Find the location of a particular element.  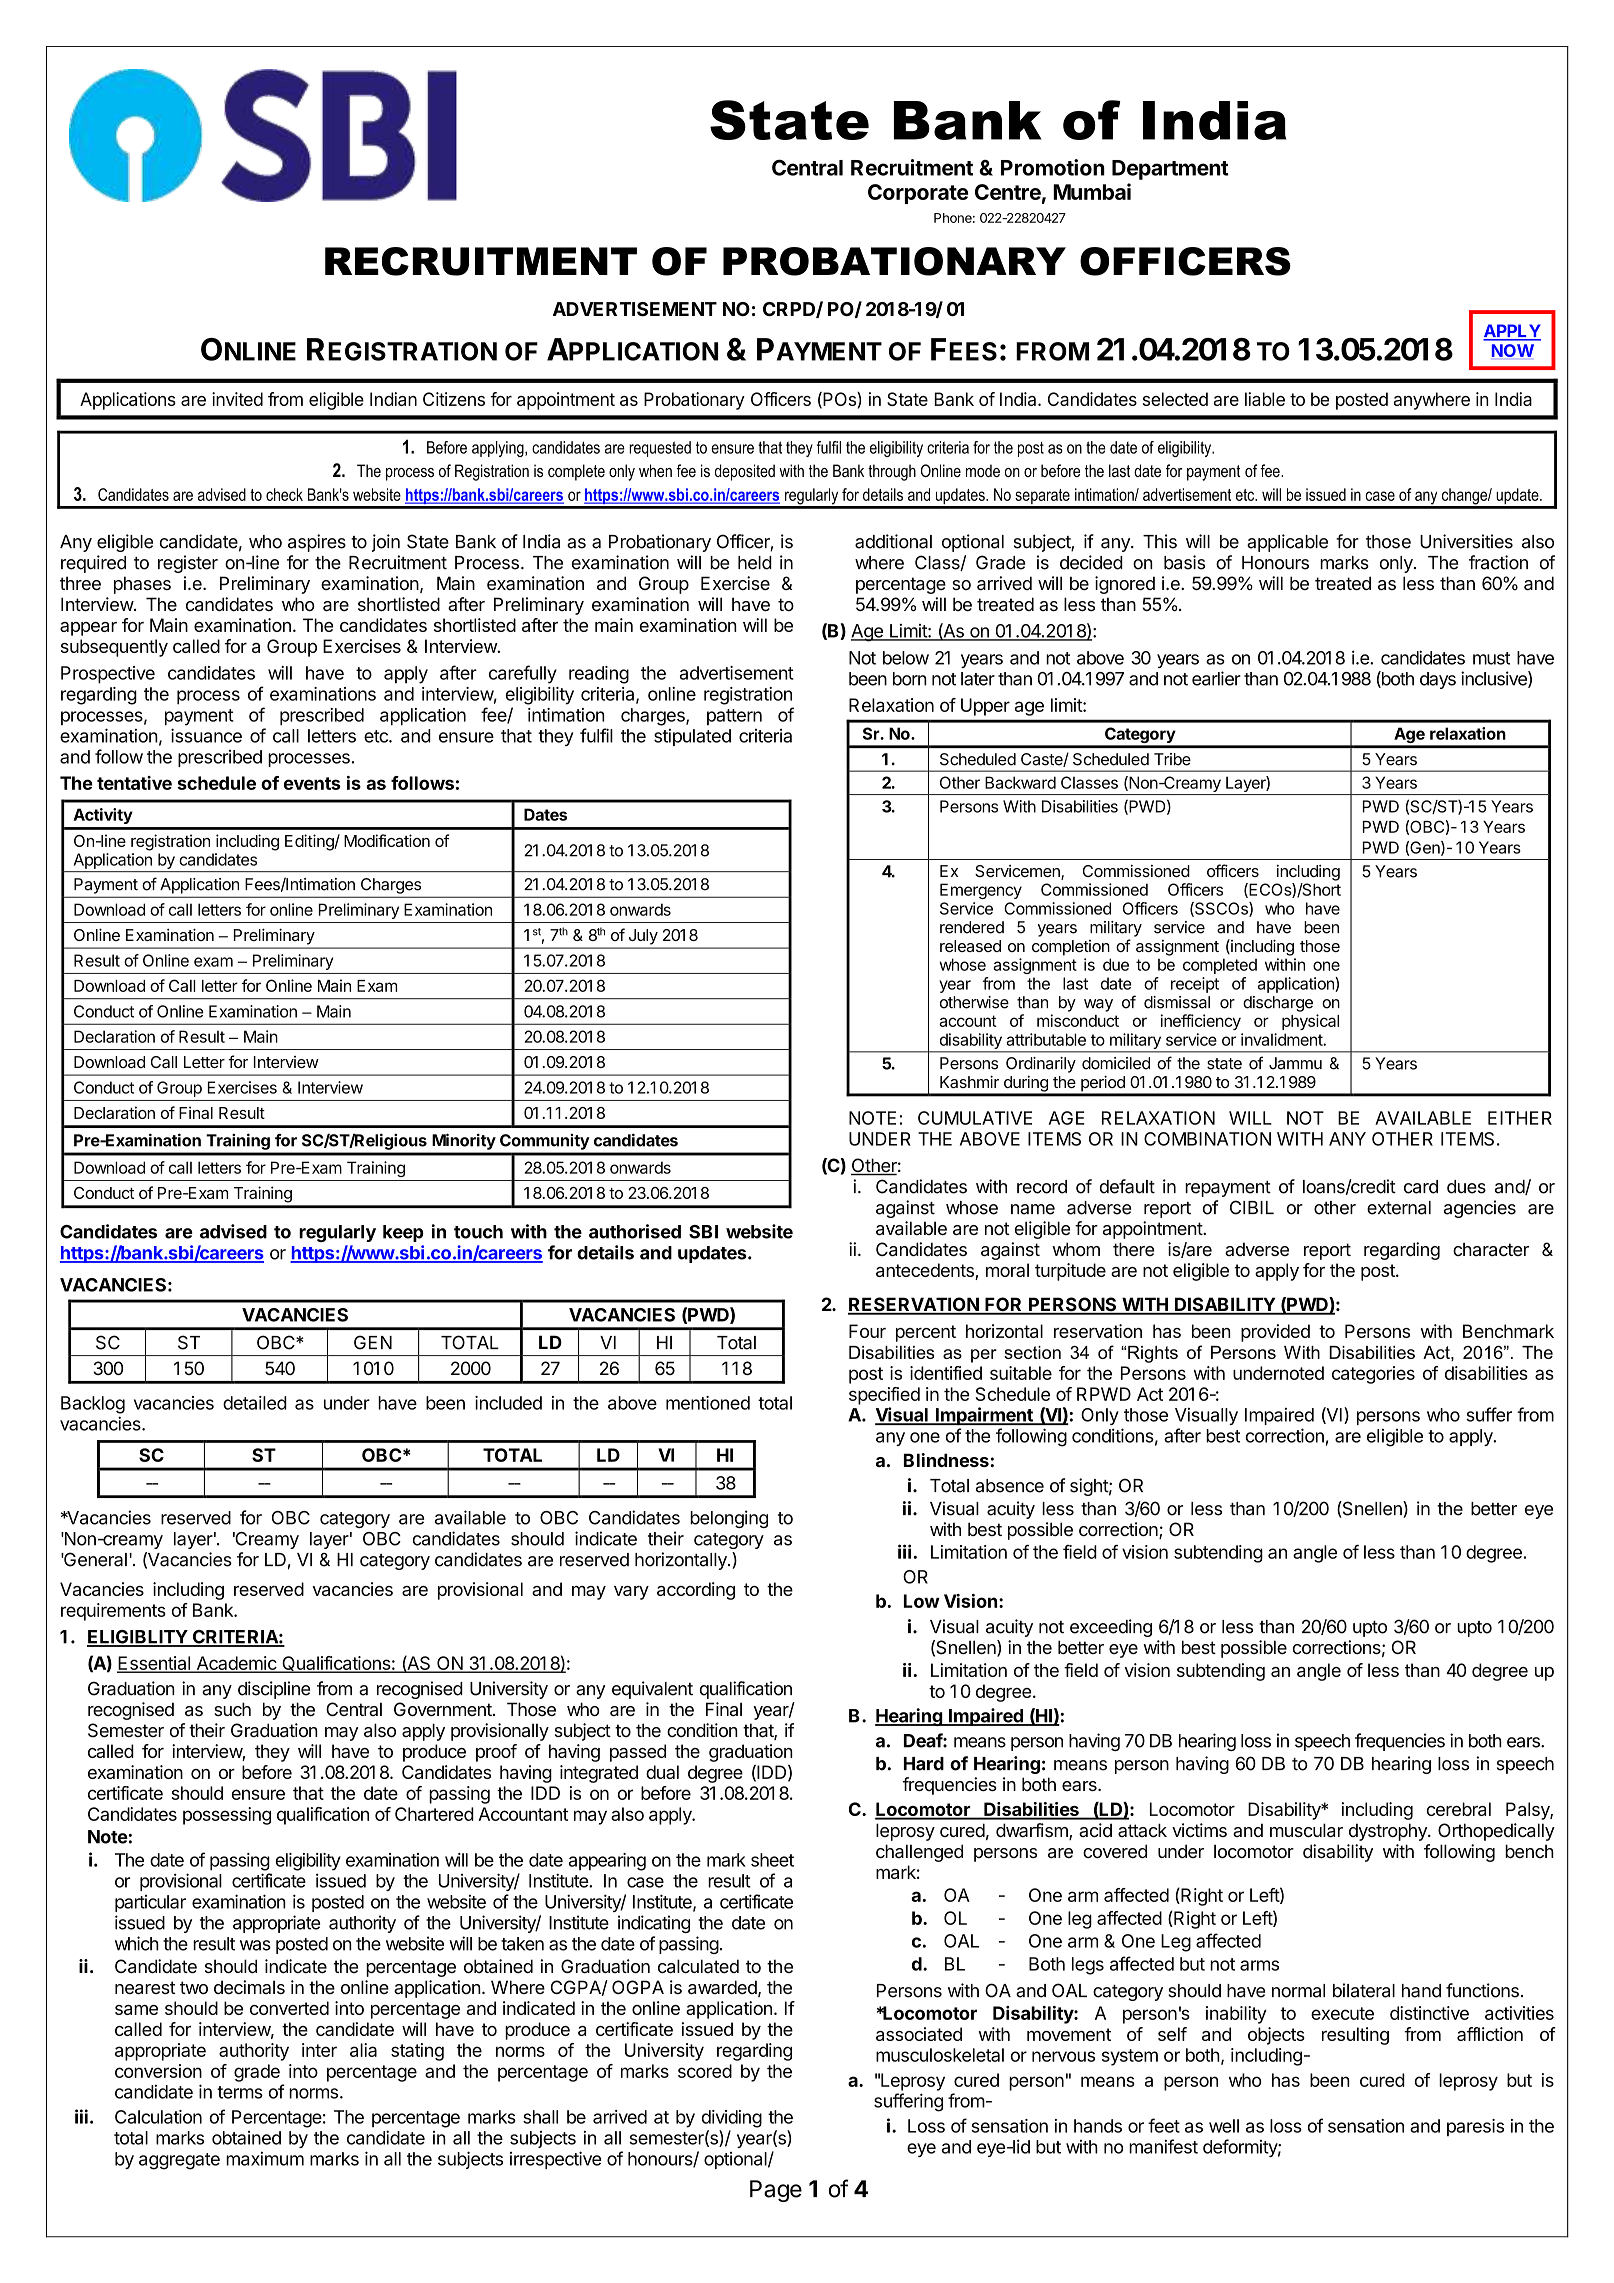

categories is located at coordinates (1373, 1375).
